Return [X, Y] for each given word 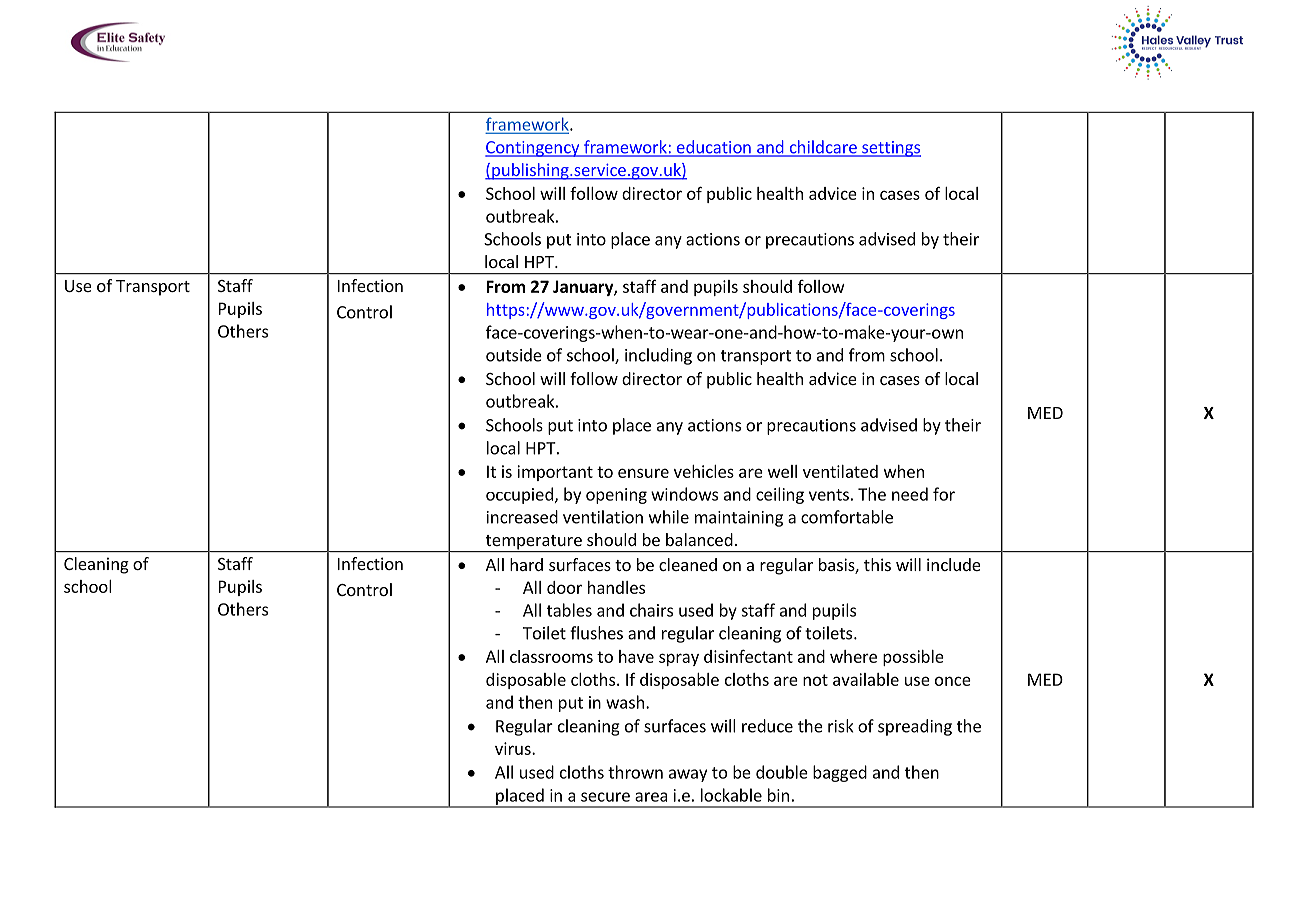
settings [890, 149]
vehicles [704, 471]
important [555, 473]
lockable [731, 795]
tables [569, 610]
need [910, 494]
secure [605, 797]
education [713, 148]
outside [514, 355]
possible [913, 658]
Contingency [533, 149]
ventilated [840, 471]
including [658, 356]
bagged [840, 773]
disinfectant [748, 656]
